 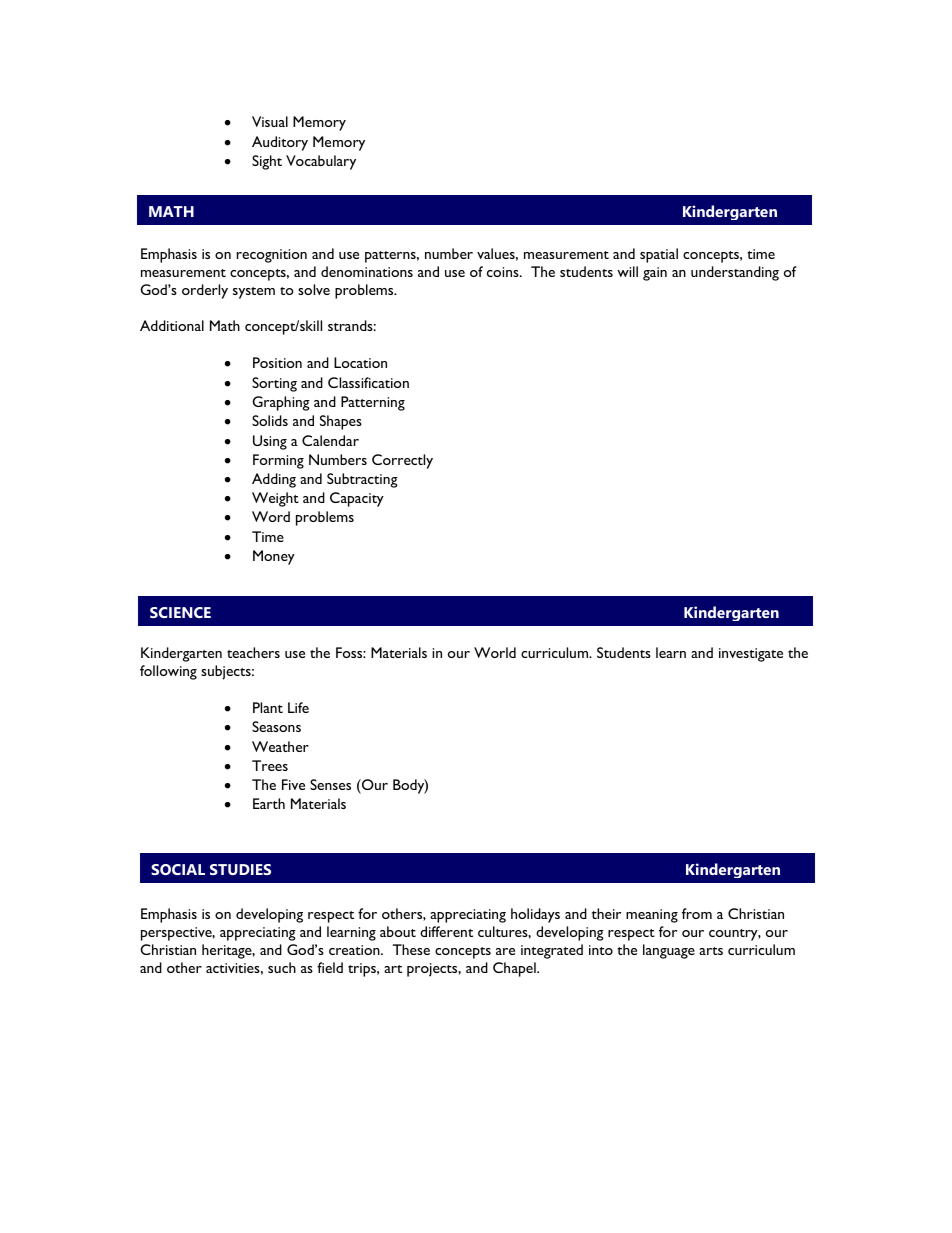 I want to click on Capacity, so click(x=357, y=499).
